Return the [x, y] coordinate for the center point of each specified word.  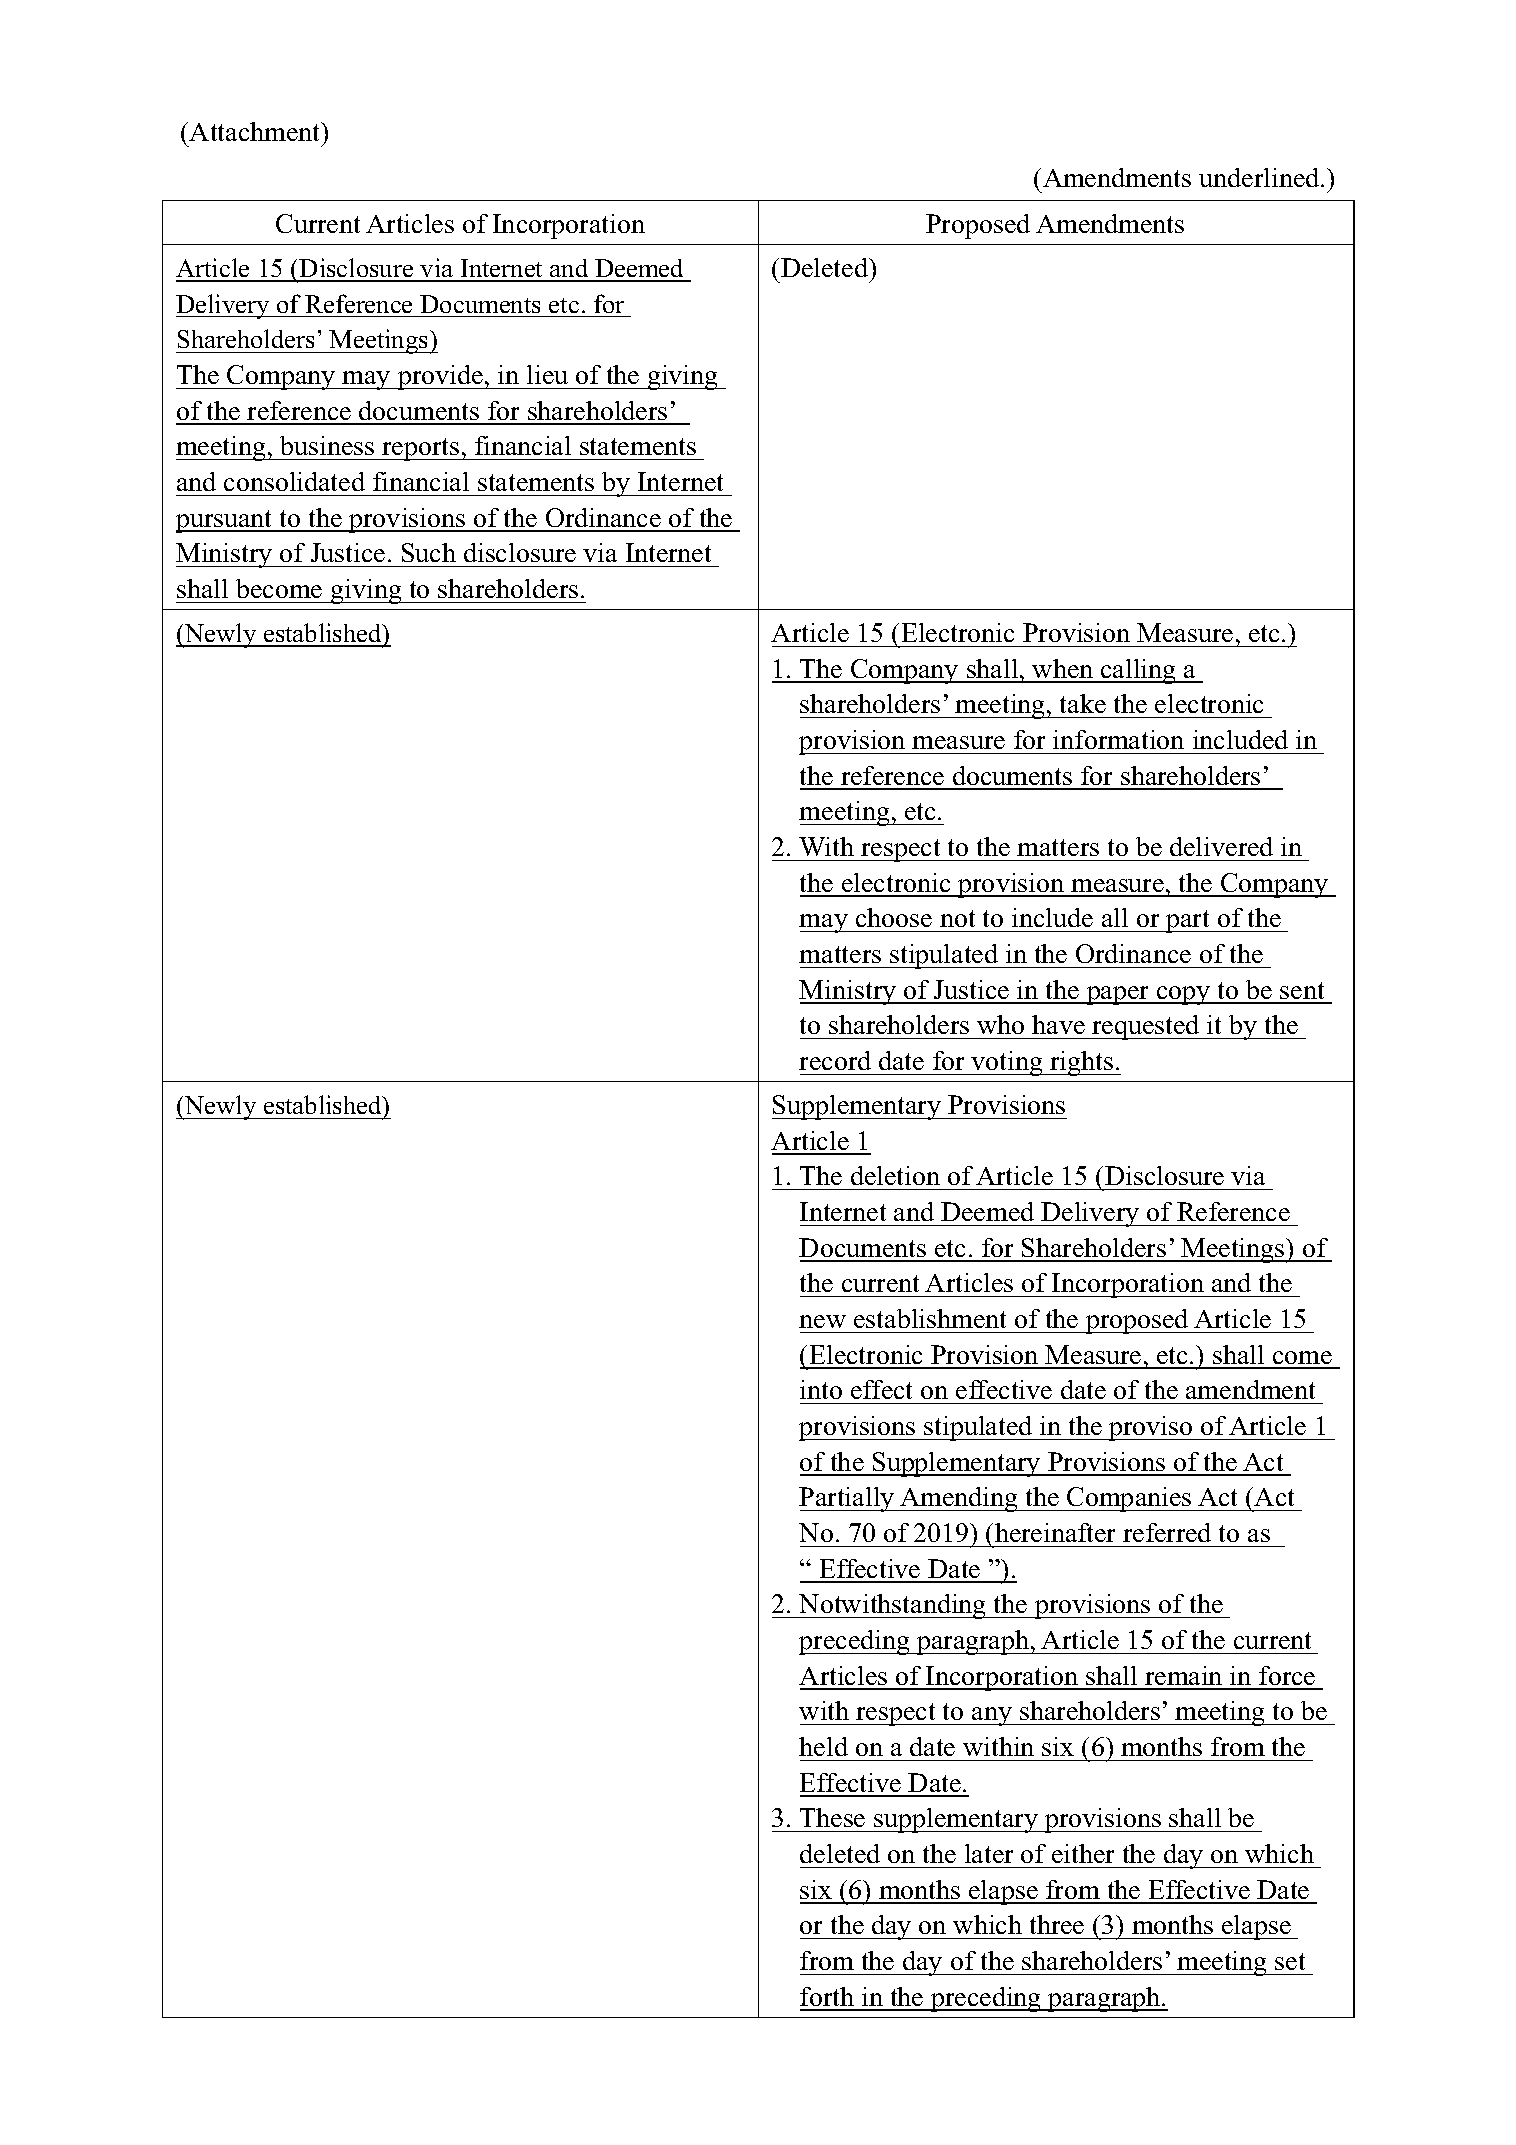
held [823, 1746]
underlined [1260, 177]
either [1083, 1853]
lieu [547, 374]
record [835, 1060]
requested [1146, 1027]
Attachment [256, 131]
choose [894, 917]
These [832, 1817]
